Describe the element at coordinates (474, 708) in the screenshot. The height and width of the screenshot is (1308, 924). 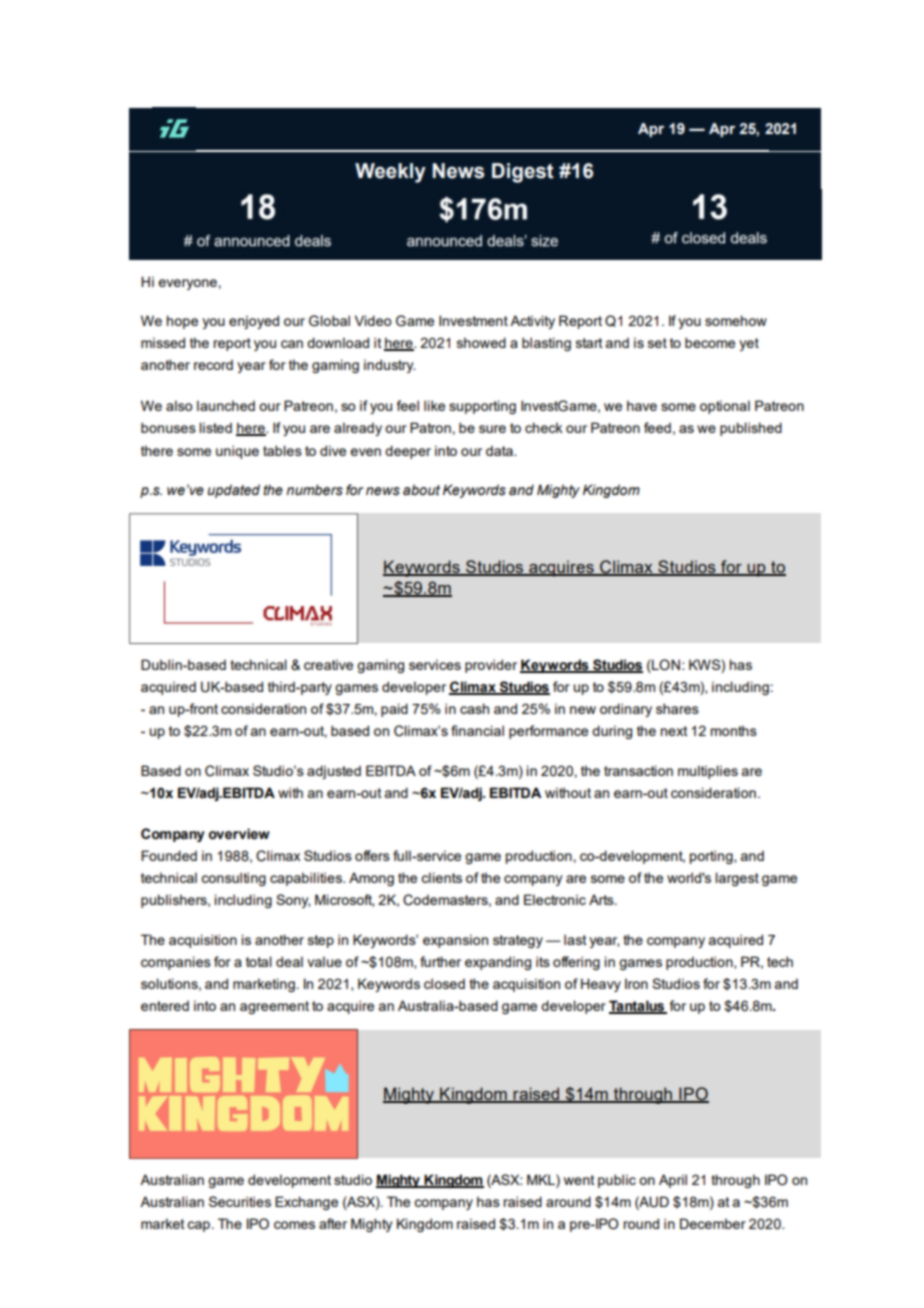
I see `cash` at that location.
